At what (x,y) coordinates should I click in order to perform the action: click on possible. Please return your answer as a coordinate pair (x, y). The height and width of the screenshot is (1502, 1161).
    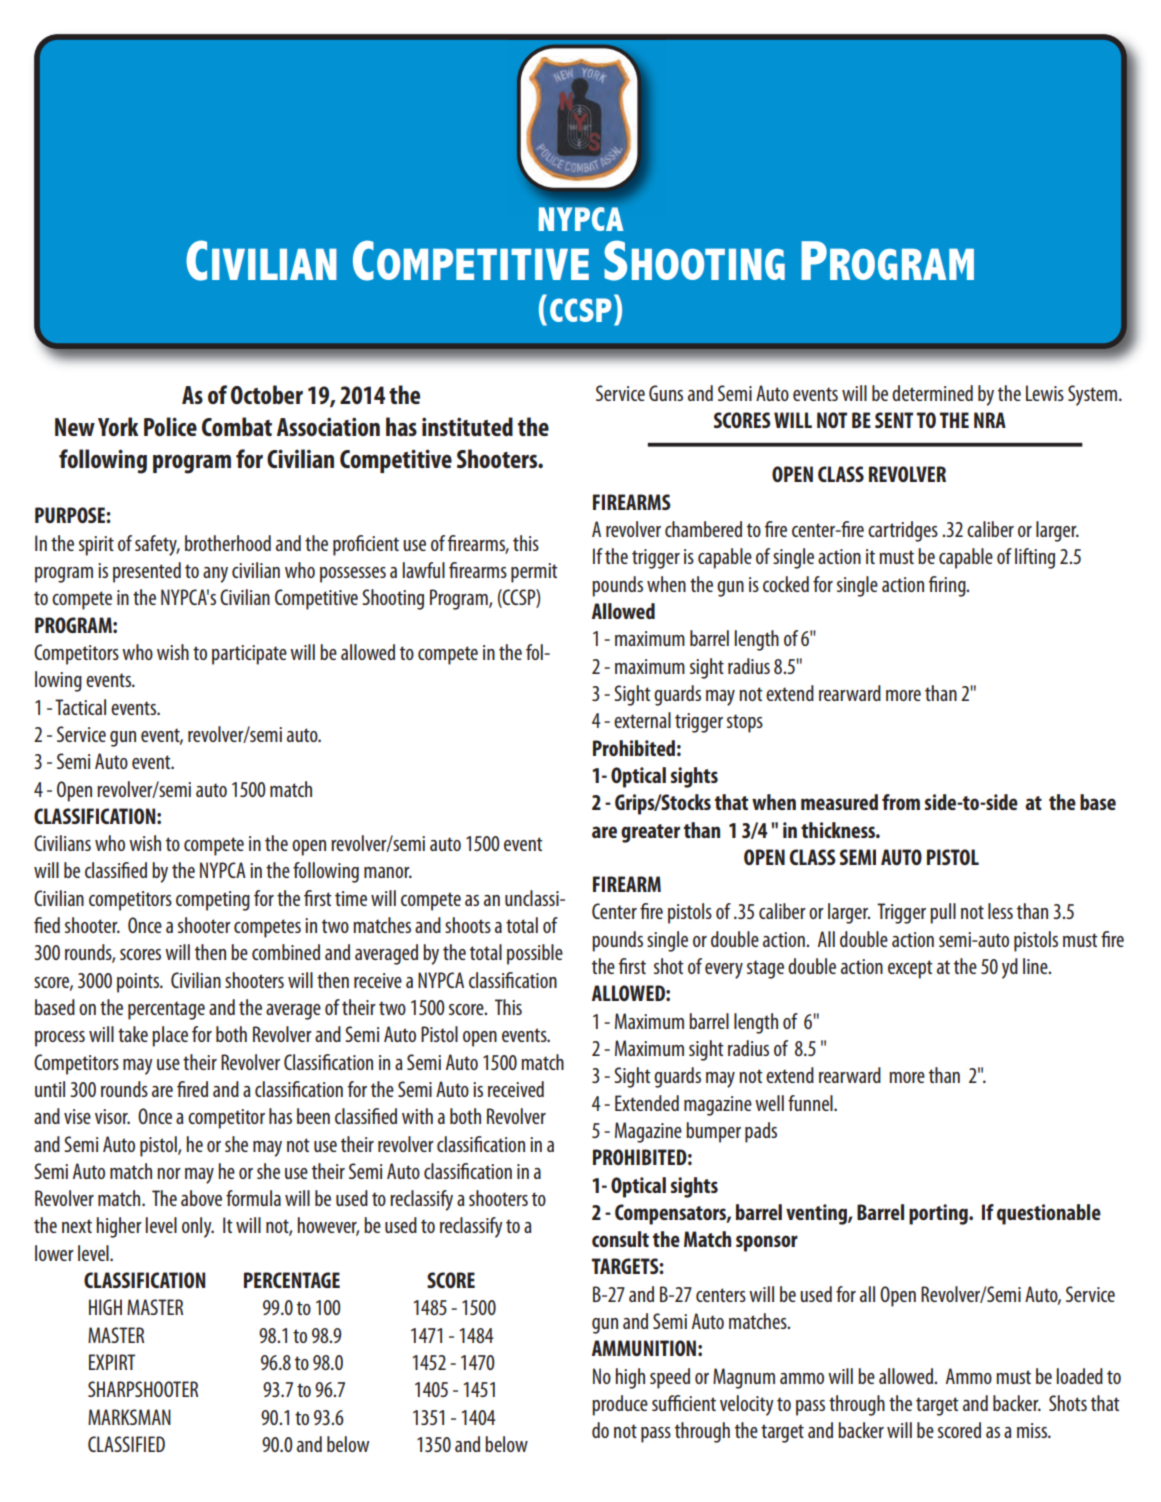
    Looking at the image, I should click on (535, 954).
